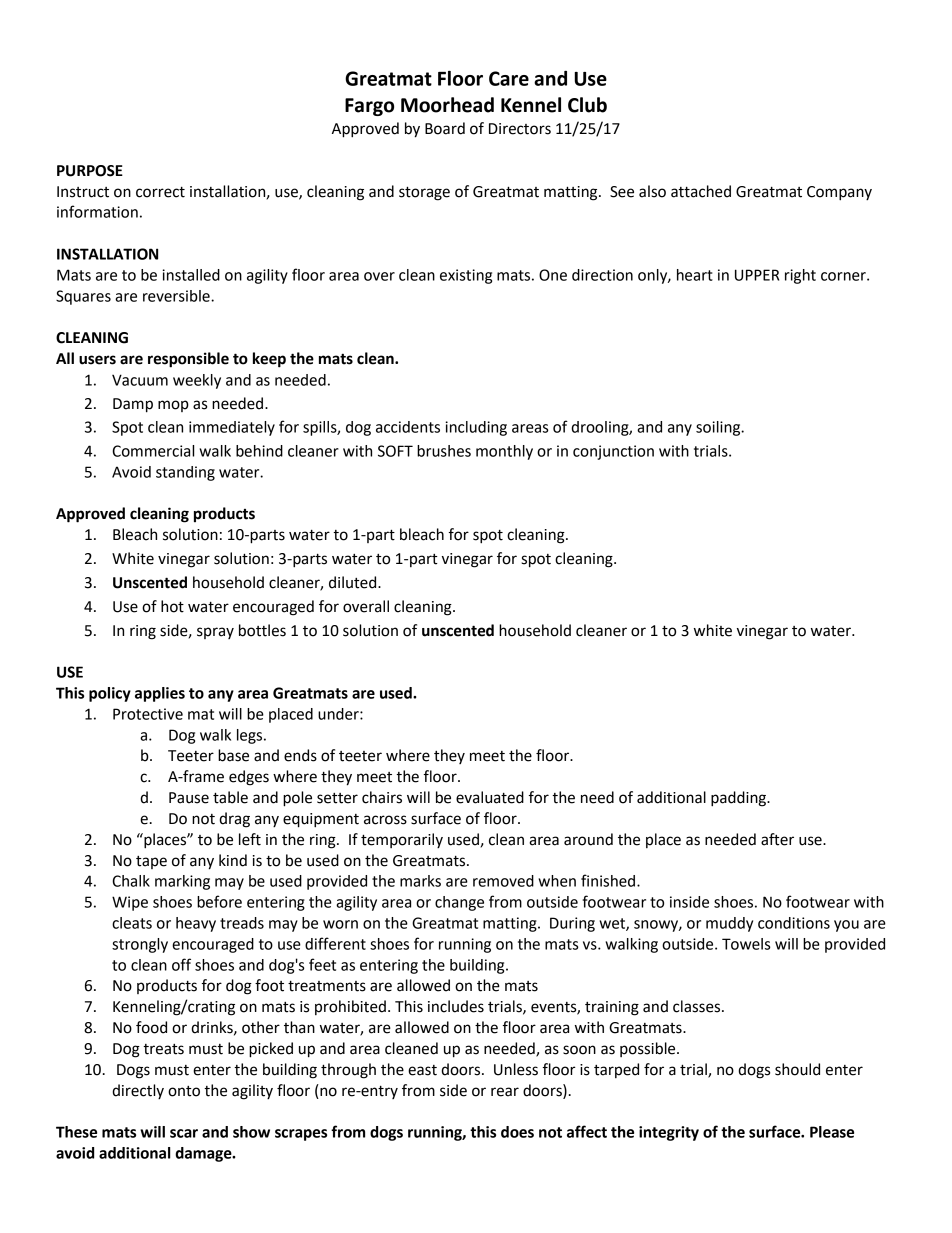 The image size is (952, 1233). What do you see at coordinates (832, 1132) in the page?
I see `Please` at bounding box center [832, 1132].
